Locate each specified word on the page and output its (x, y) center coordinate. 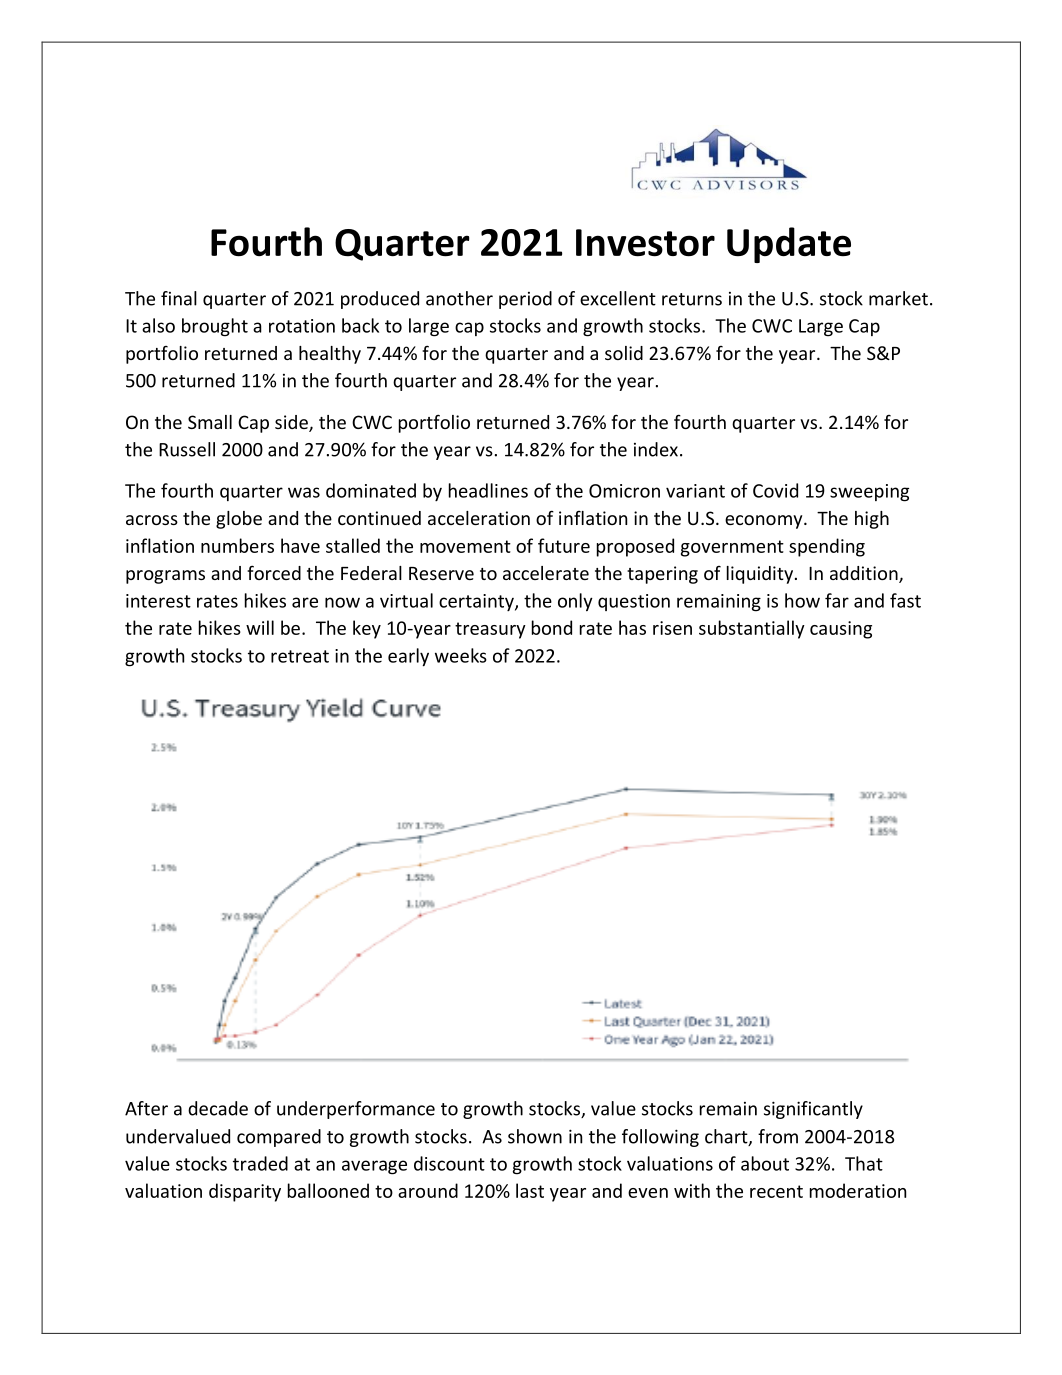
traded (260, 1163)
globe (239, 520)
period (525, 300)
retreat (300, 656)
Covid (775, 490)
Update (789, 245)
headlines (488, 490)
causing (841, 630)
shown (535, 1136)
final (179, 298)
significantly (813, 1110)
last (530, 1190)
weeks (461, 655)
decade (218, 1108)
